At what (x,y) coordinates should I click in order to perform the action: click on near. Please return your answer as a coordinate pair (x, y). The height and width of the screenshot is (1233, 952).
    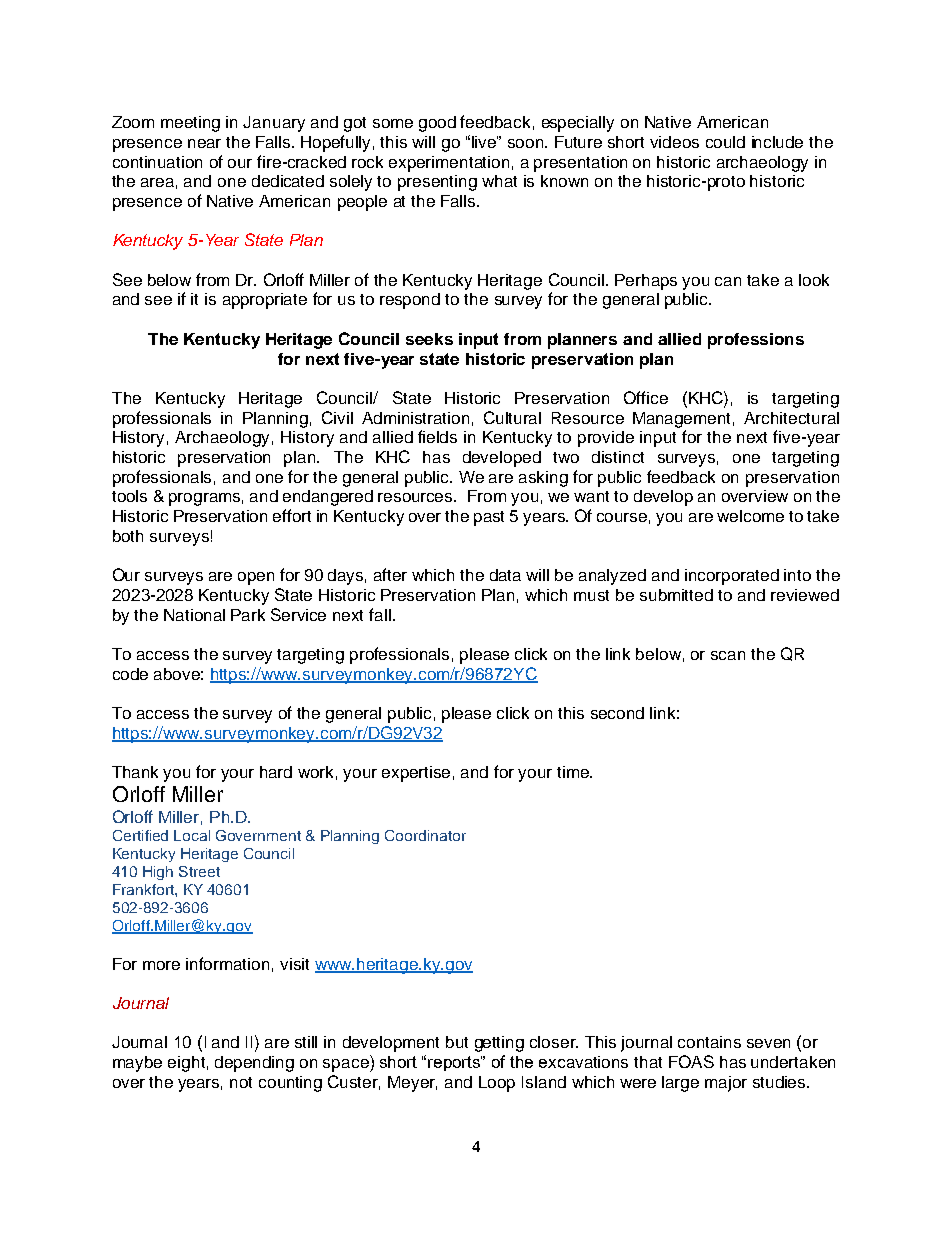
    Looking at the image, I should click on (204, 143).
